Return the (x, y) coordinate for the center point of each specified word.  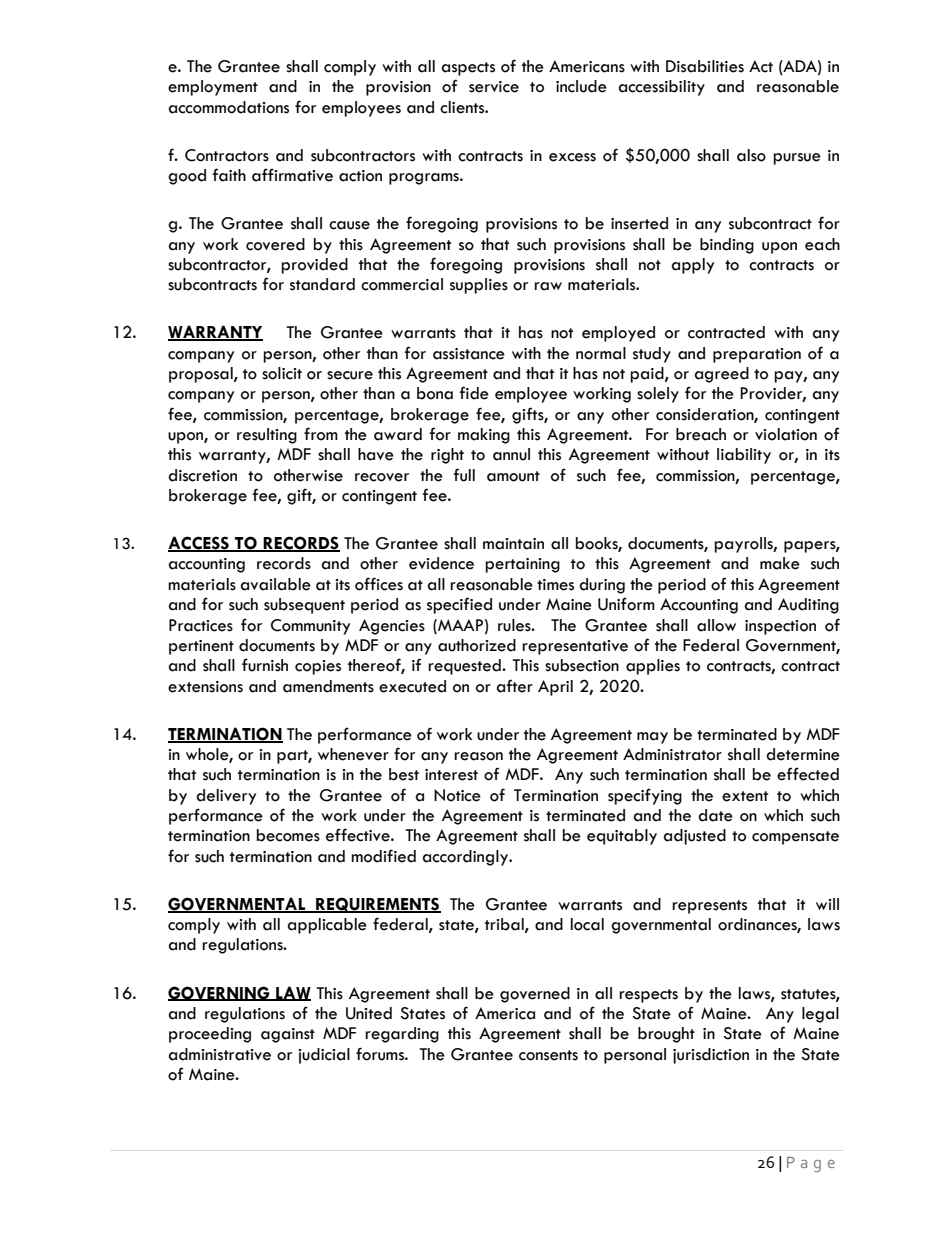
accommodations (229, 107)
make (780, 563)
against (288, 1035)
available (276, 584)
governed (535, 995)
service (494, 87)
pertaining (522, 565)
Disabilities (705, 66)
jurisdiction (711, 1056)
